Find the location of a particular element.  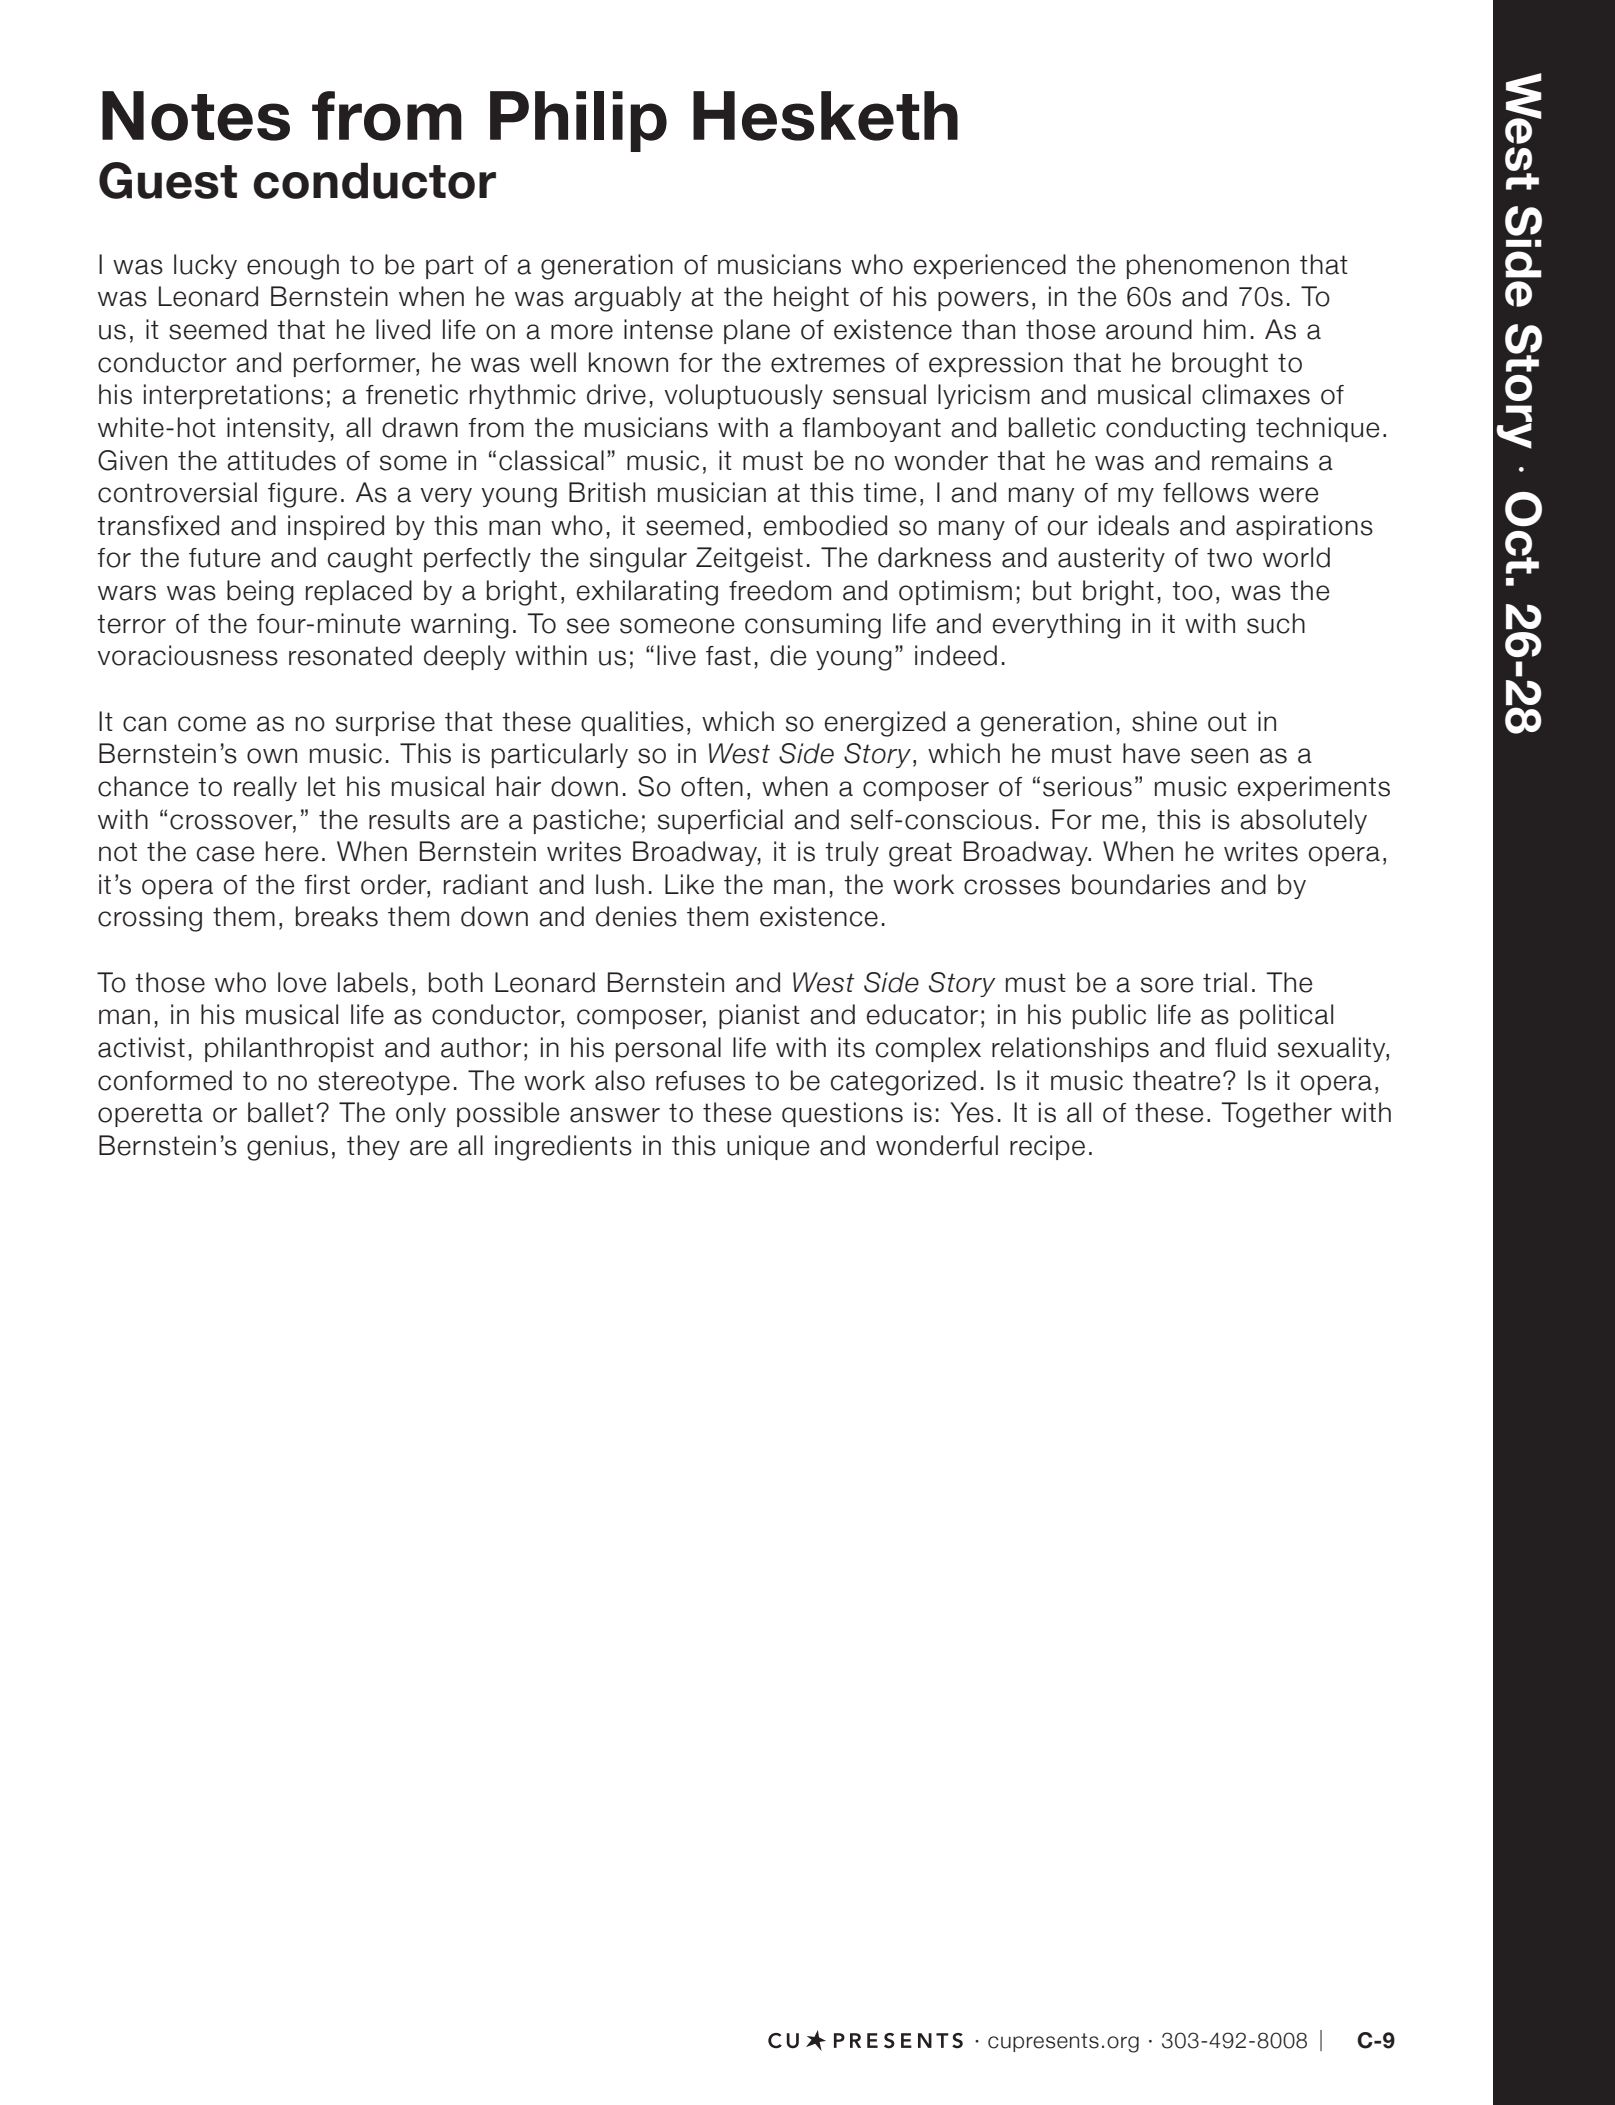

genius is located at coordinates (287, 1148).
